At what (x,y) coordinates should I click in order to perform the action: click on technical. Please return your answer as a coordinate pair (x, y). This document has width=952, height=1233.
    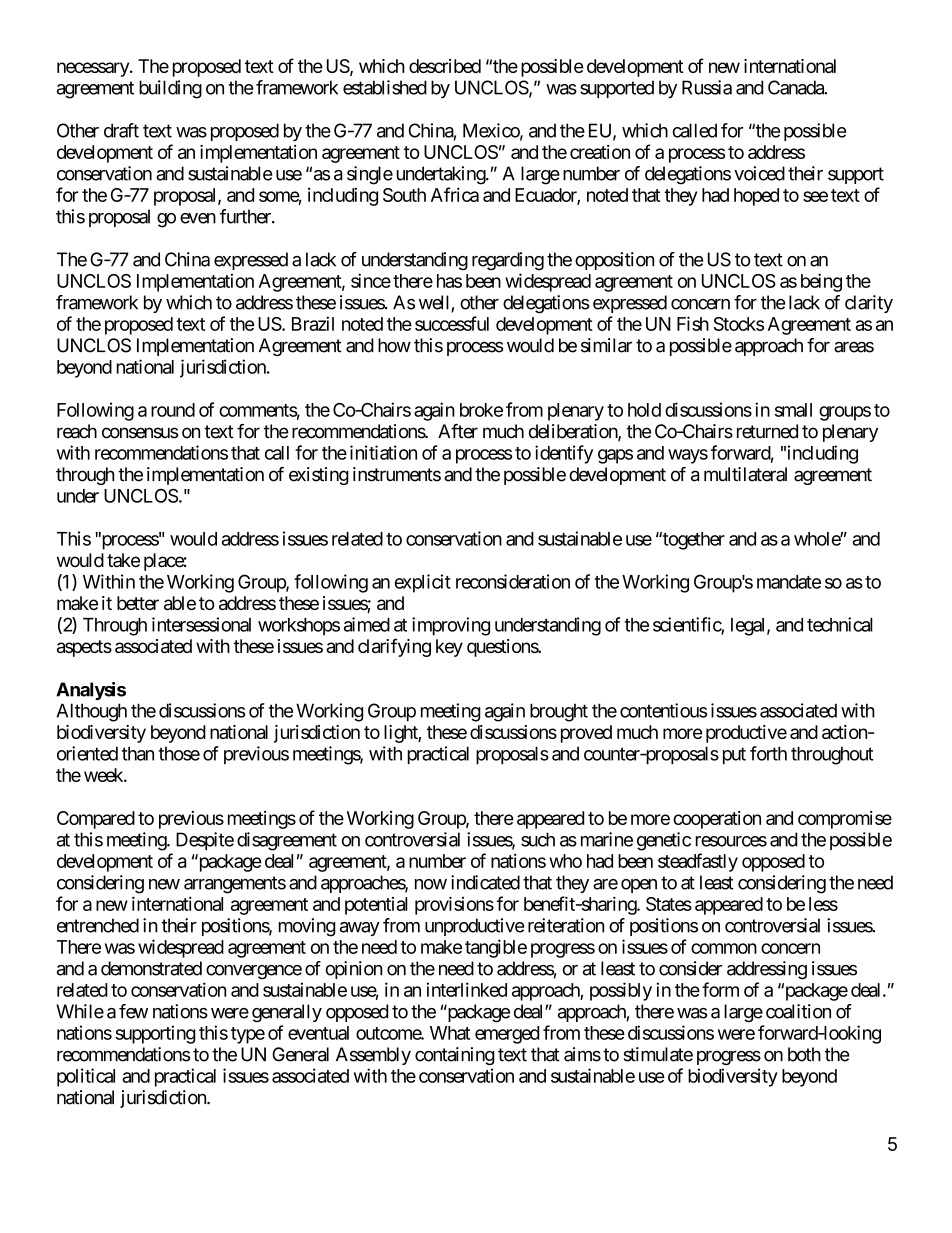
    Looking at the image, I should click on (840, 624).
